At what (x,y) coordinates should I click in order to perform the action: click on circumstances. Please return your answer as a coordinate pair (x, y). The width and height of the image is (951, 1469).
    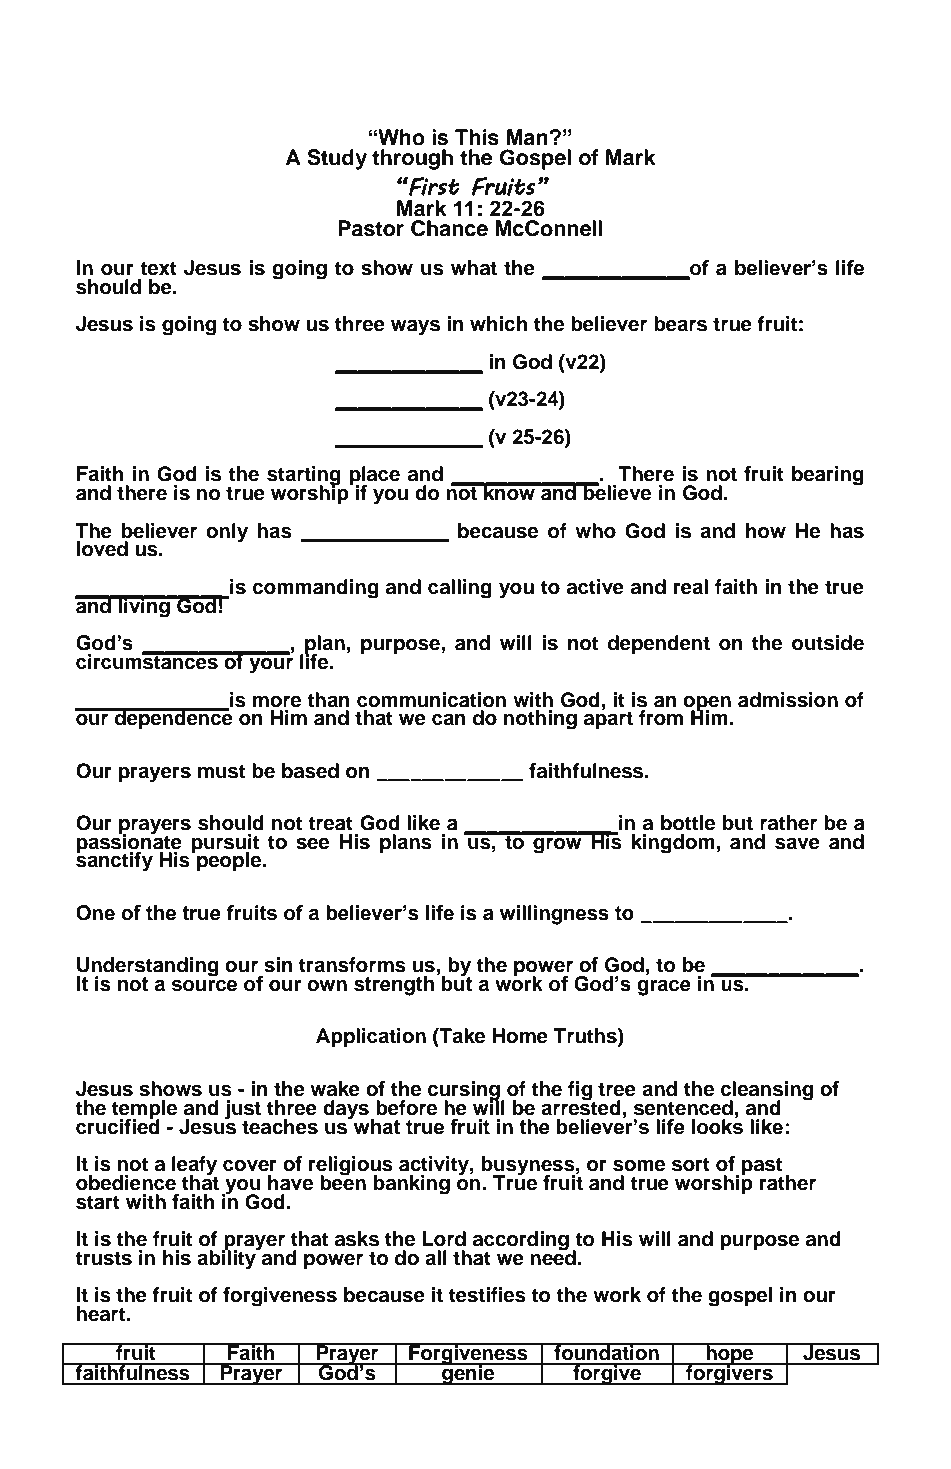
    Looking at the image, I should click on (148, 661).
